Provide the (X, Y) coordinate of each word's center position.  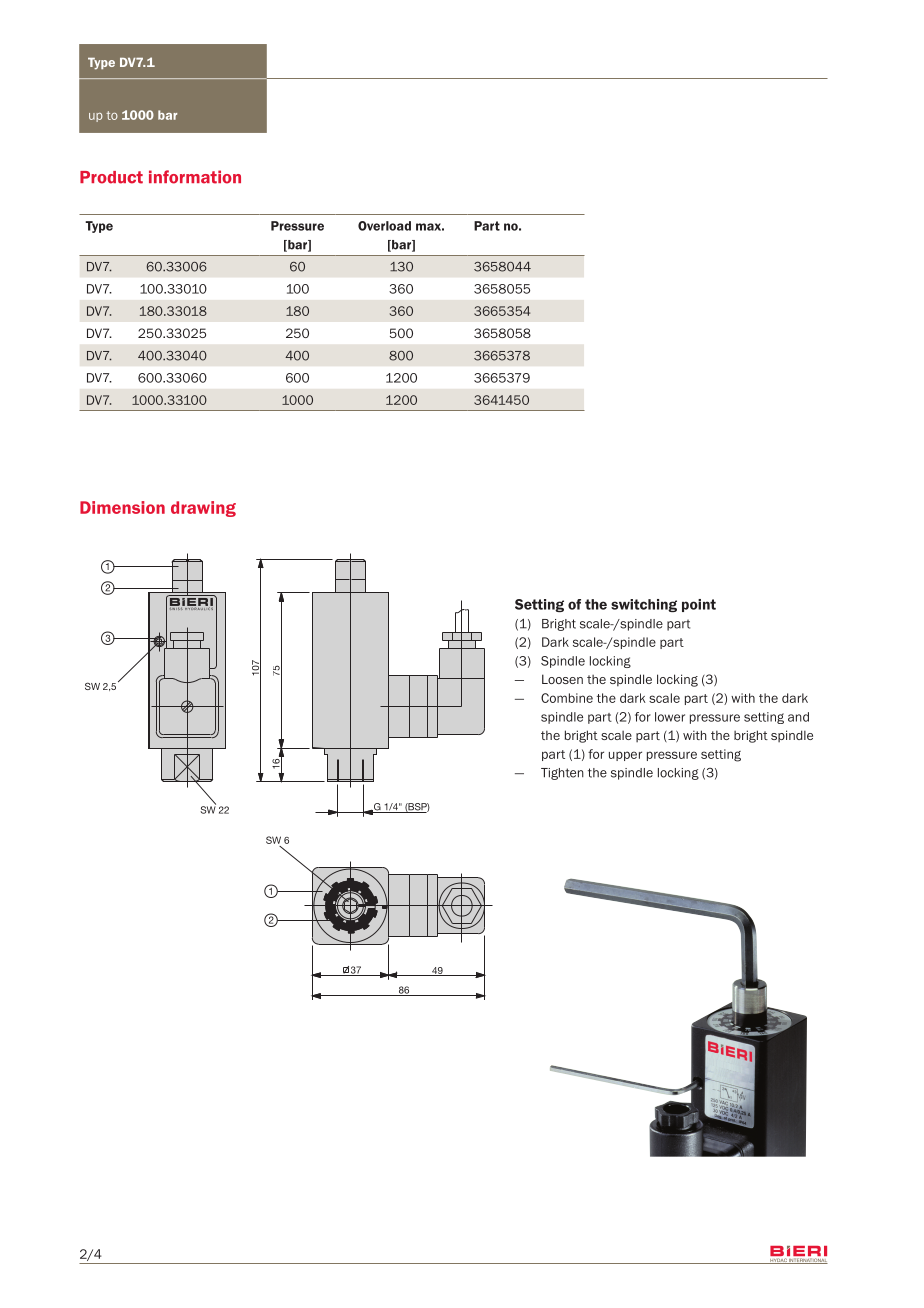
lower (670, 717)
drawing (203, 509)
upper (625, 756)
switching (644, 605)
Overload (384, 226)
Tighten (562, 774)
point (699, 605)
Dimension (122, 507)
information (195, 177)
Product (111, 177)
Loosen (562, 679)
